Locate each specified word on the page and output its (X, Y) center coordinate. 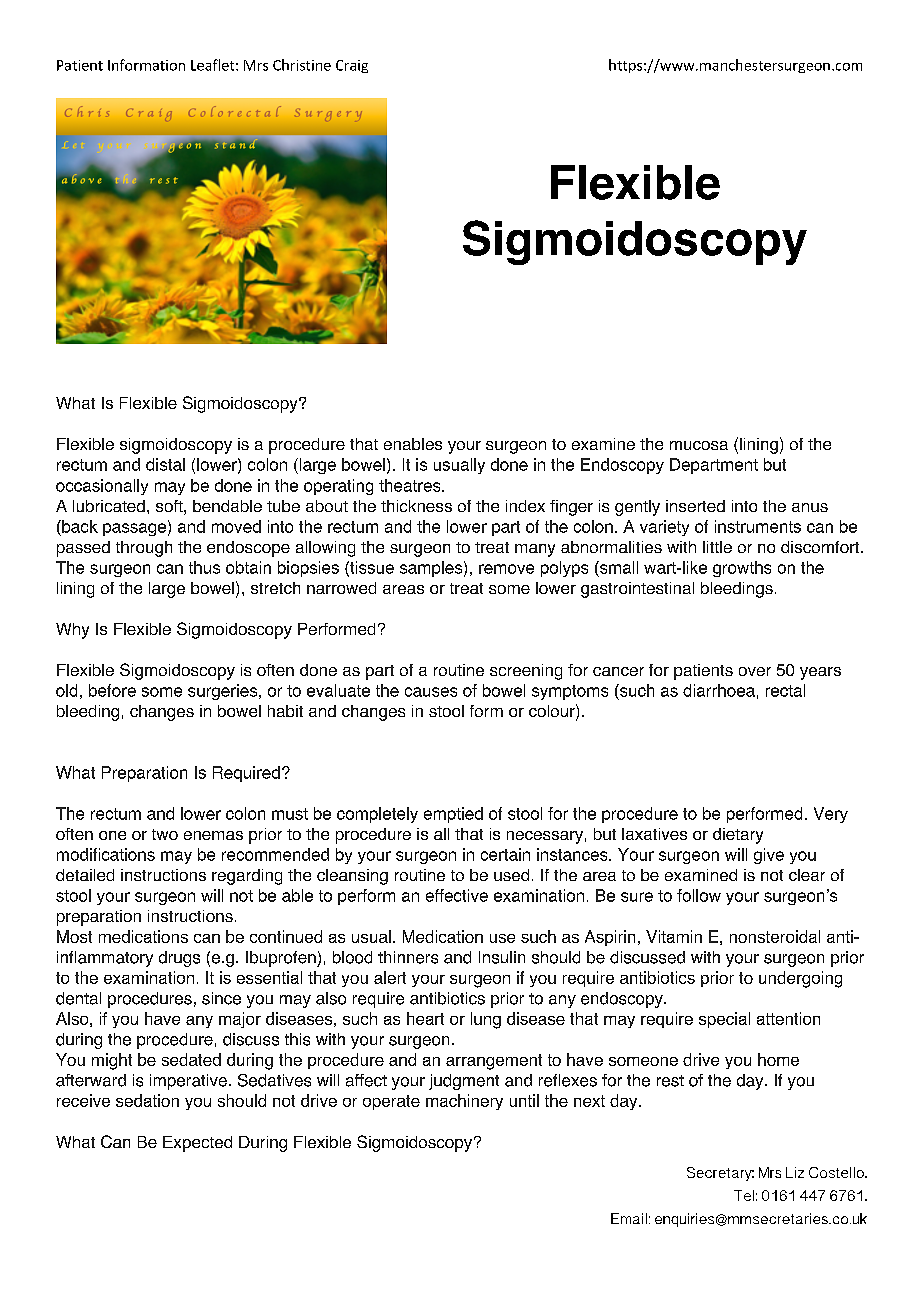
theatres (411, 485)
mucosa (699, 445)
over (755, 671)
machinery (464, 1102)
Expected (197, 1144)
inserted (695, 506)
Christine (302, 65)
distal (165, 464)
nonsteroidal (775, 936)
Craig (352, 66)
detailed (85, 875)
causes (431, 692)
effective (457, 895)
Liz (795, 1172)
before (112, 690)
